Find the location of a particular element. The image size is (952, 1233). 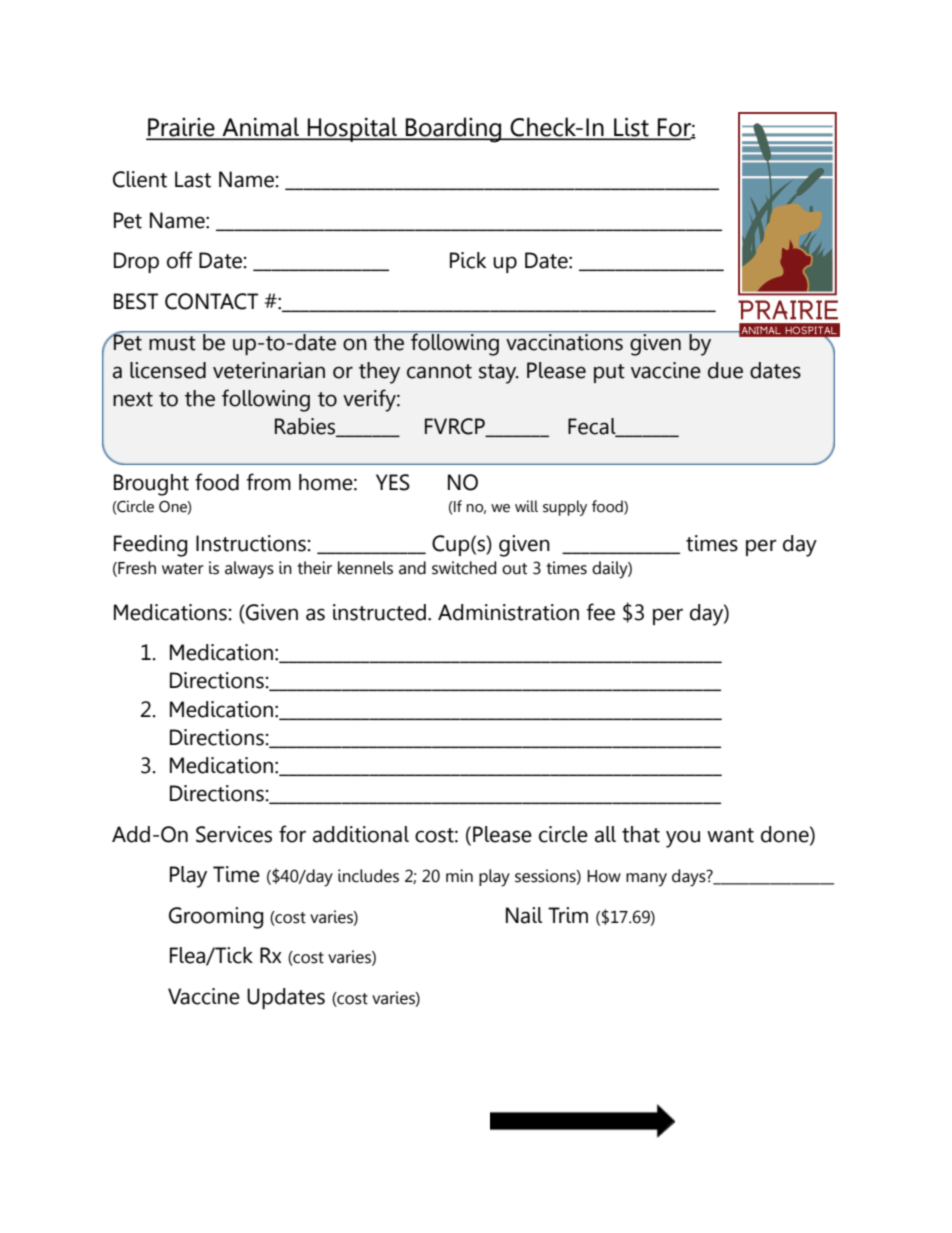

Prairie is located at coordinates (181, 128).
